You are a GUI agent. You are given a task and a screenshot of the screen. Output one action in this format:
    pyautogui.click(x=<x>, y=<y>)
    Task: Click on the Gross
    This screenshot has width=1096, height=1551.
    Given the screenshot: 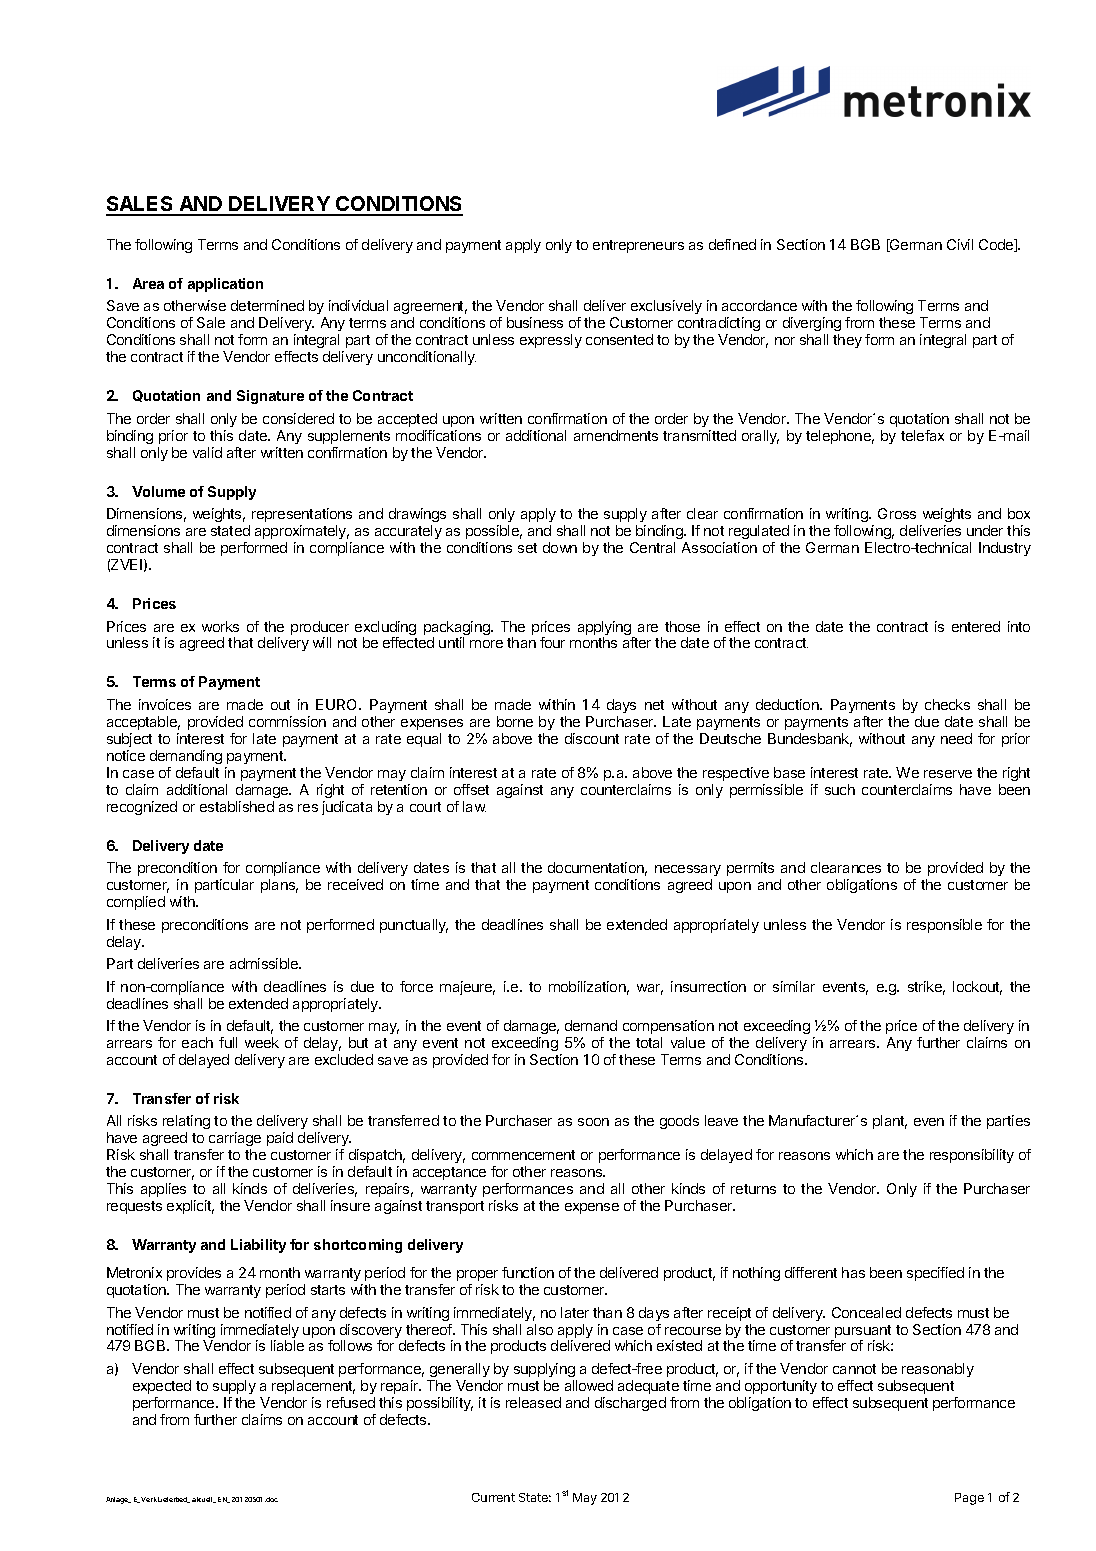 What is the action you would take?
    pyautogui.click(x=897, y=513)
